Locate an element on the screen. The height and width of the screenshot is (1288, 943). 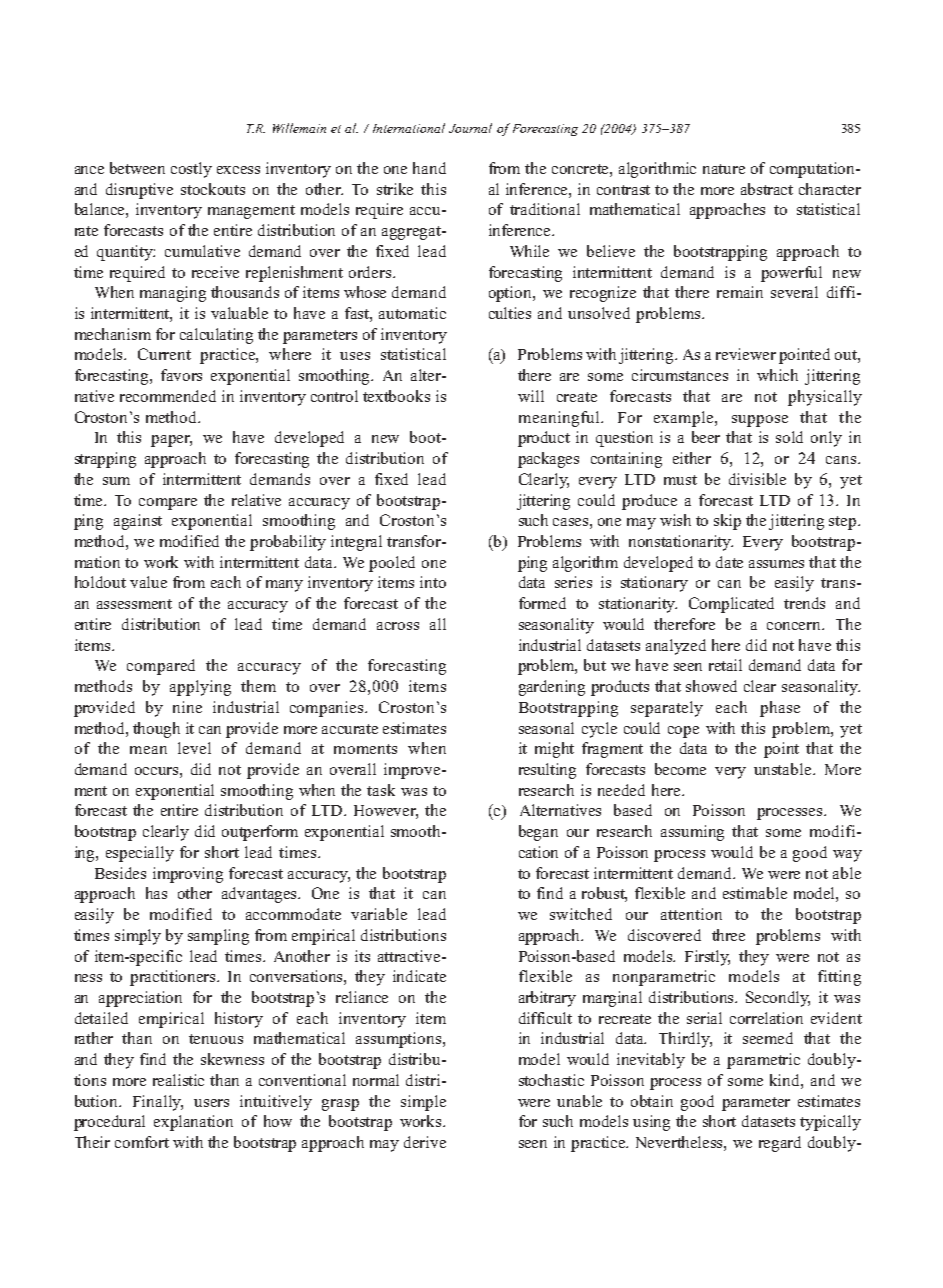
nature is located at coordinates (724, 169).
